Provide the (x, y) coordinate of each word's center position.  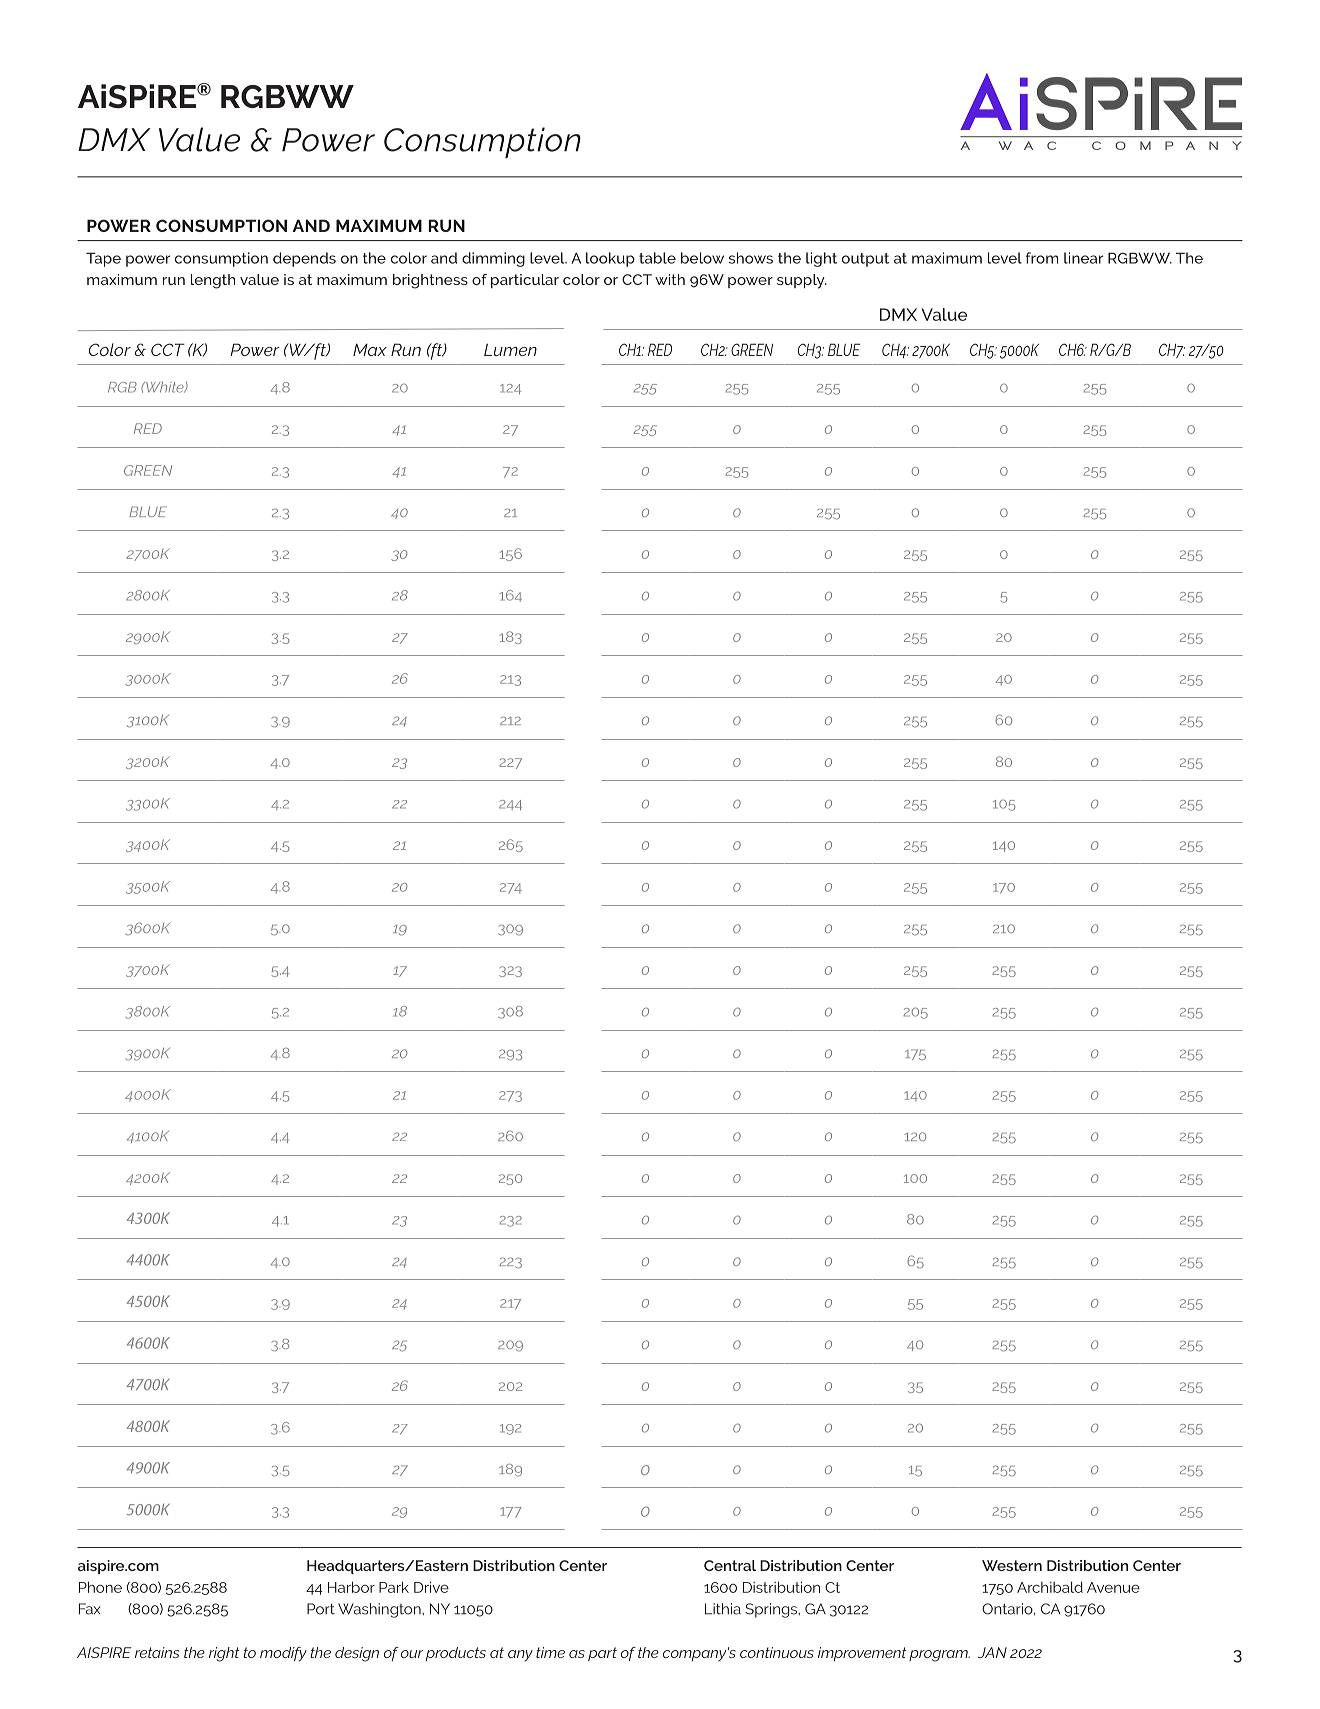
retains (157, 1652)
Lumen (510, 349)
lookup (610, 259)
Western (1012, 1565)
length (213, 281)
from (1042, 258)
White (165, 387)
